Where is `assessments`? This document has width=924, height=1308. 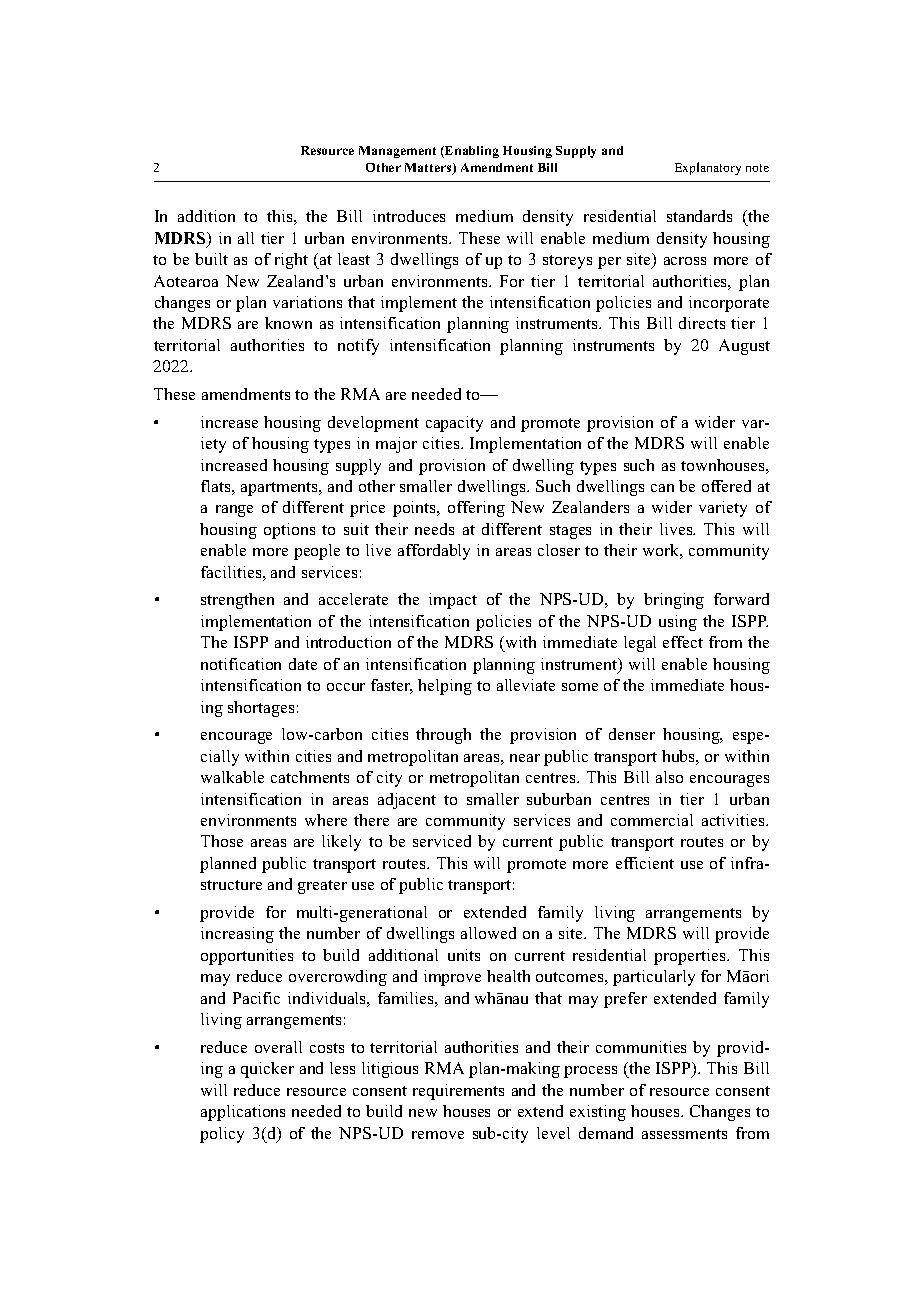 assessments is located at coordinates (684, 1134).
